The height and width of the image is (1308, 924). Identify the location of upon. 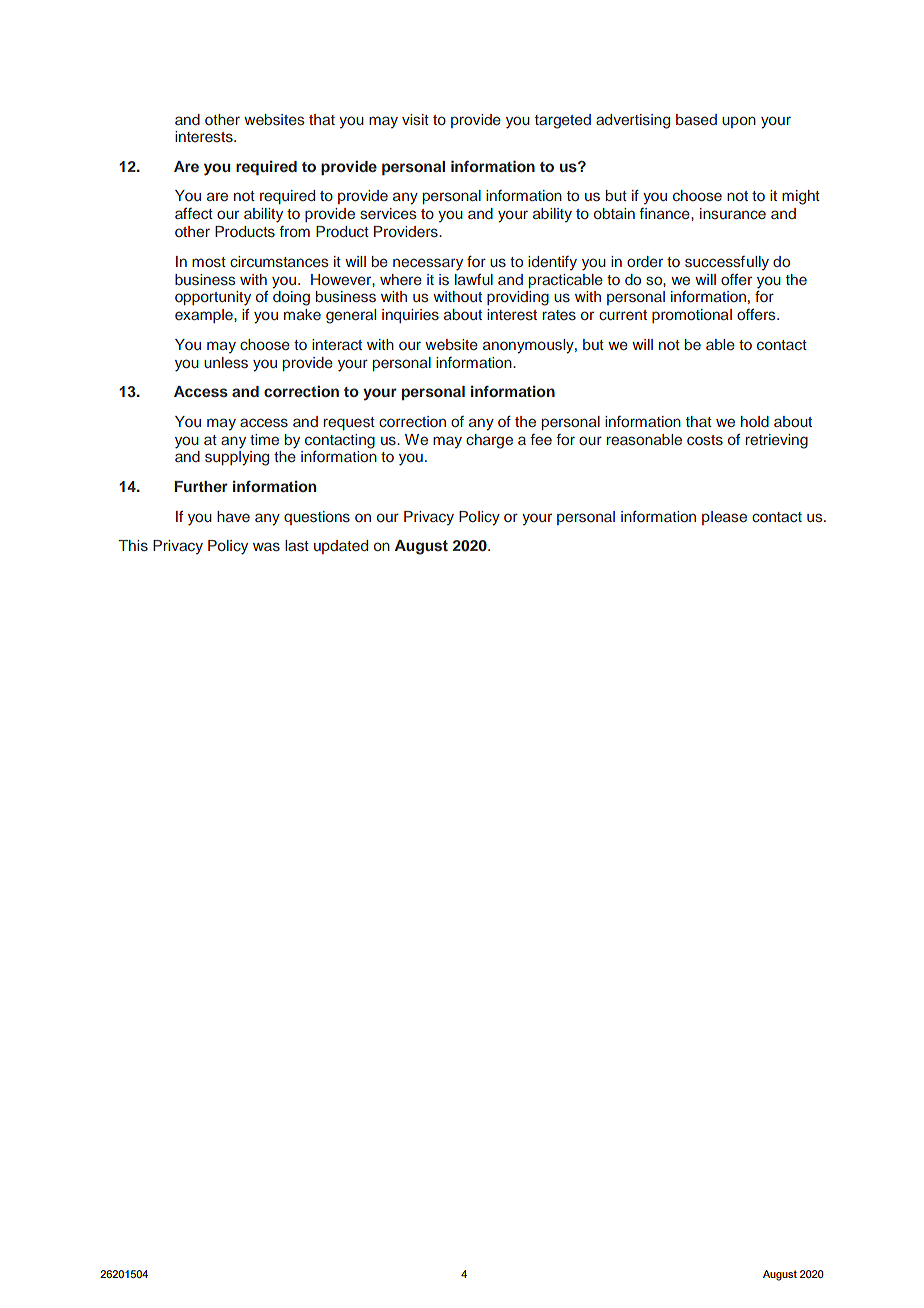
(739, 122).
